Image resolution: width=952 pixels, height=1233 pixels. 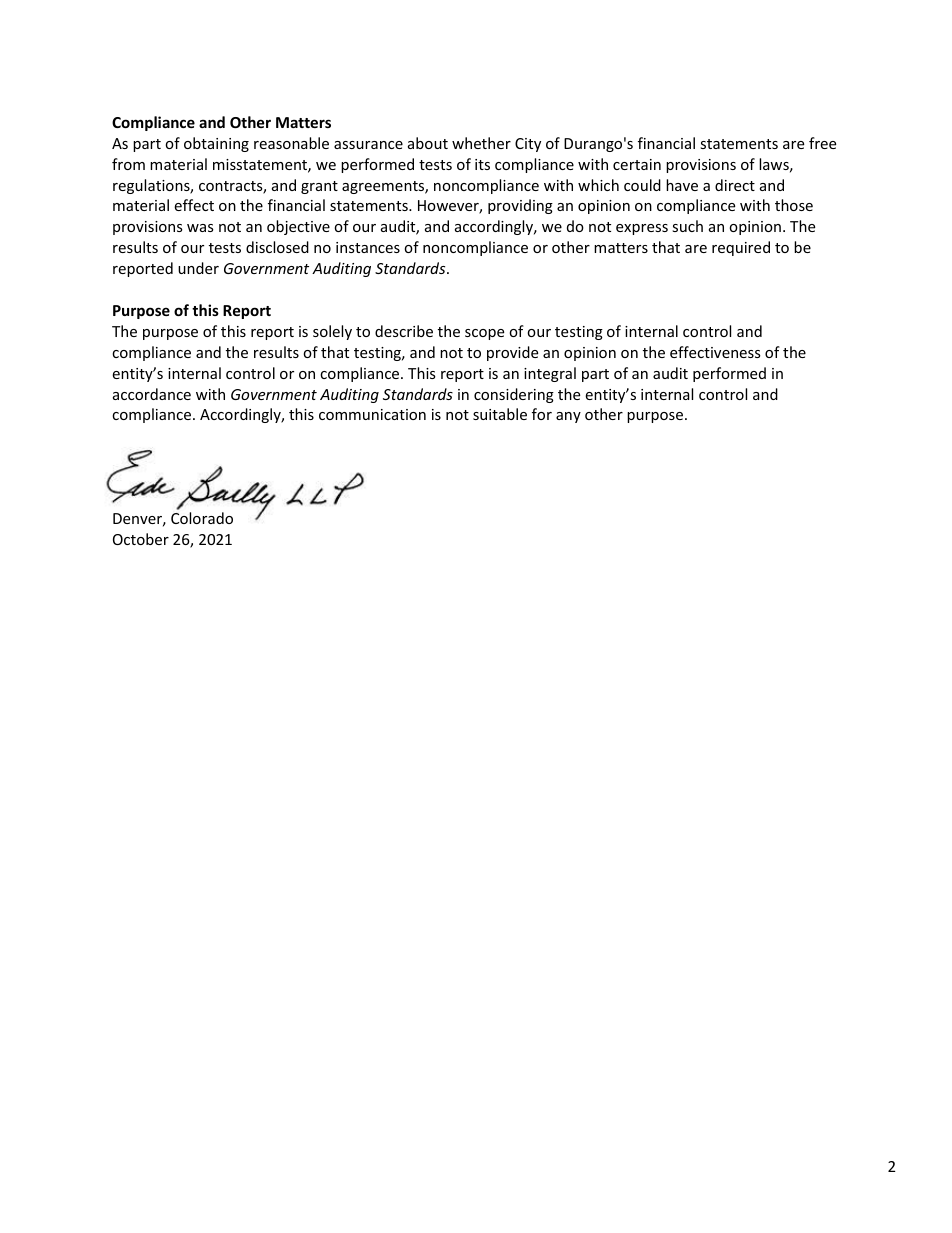 What do you see at coordinates (482, 164) in the document?
I see `its` at bounding box center [482, 164].
